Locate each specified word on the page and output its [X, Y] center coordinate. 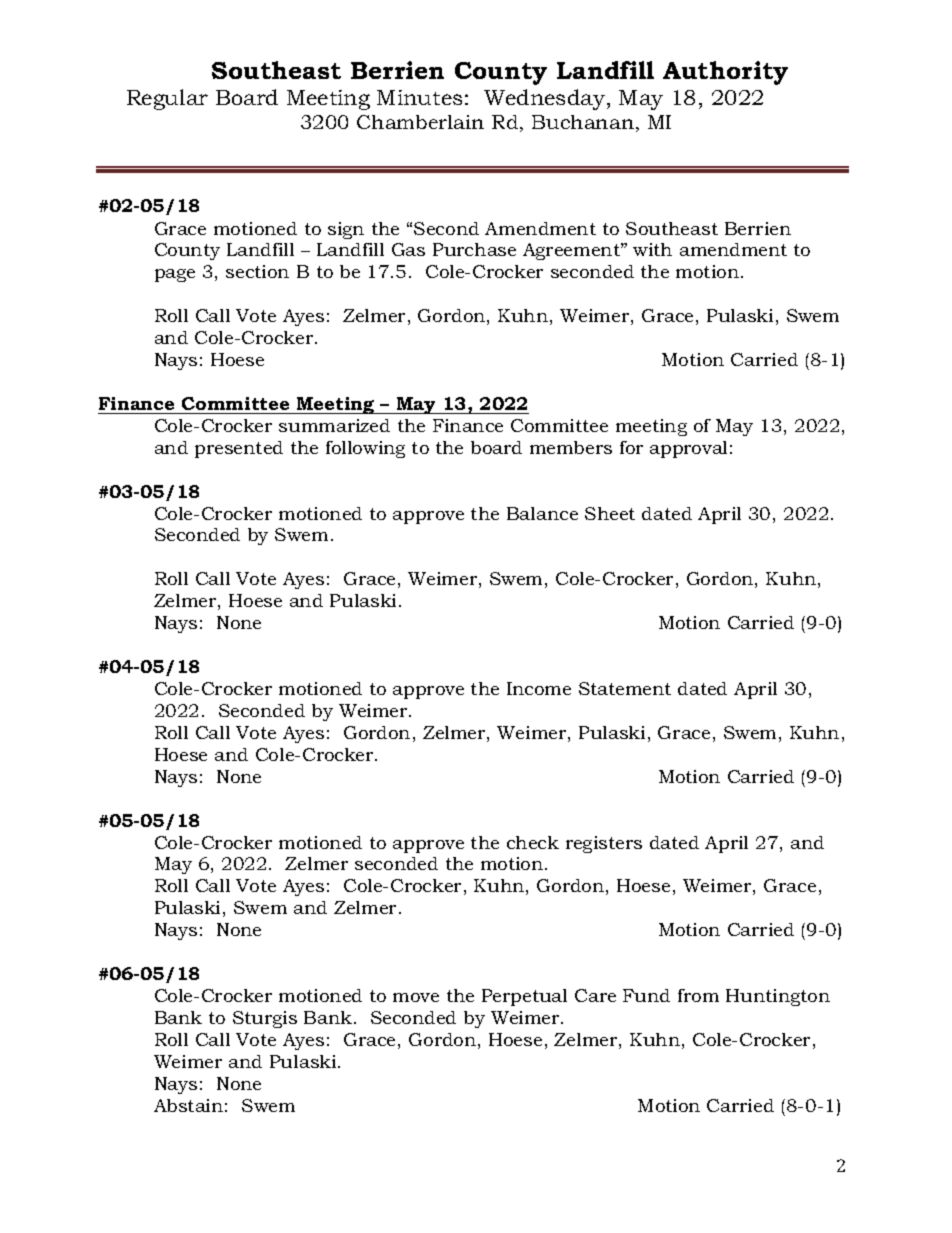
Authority [725, 73]
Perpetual [524, 997]
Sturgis [265, 1019]
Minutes [419, 97]
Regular [167, 99]
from [698, 995]
